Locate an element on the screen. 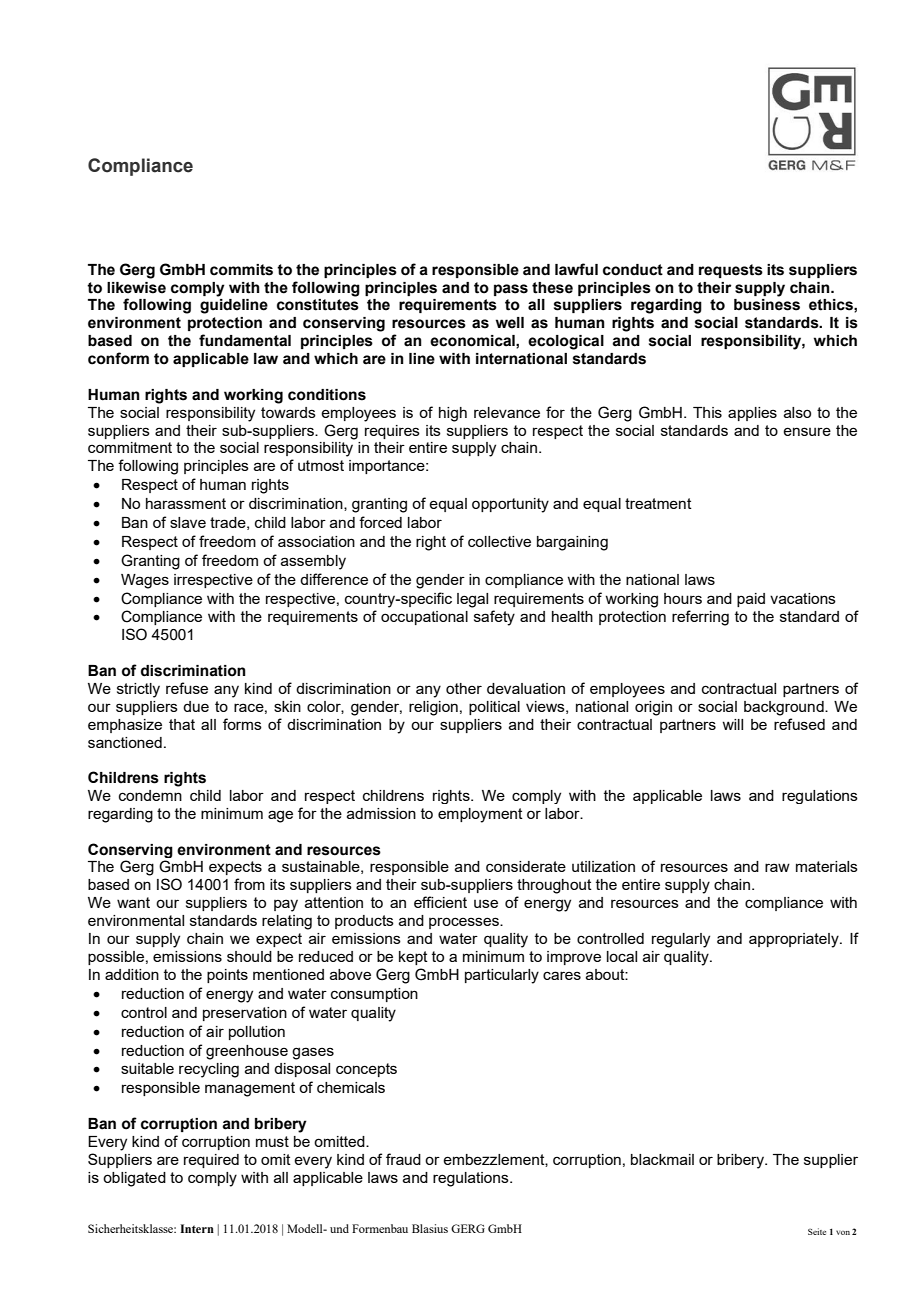 Image resolution: width=924 pixels, height=1308 pixels. particularly is located at coordinates (502, 976).
